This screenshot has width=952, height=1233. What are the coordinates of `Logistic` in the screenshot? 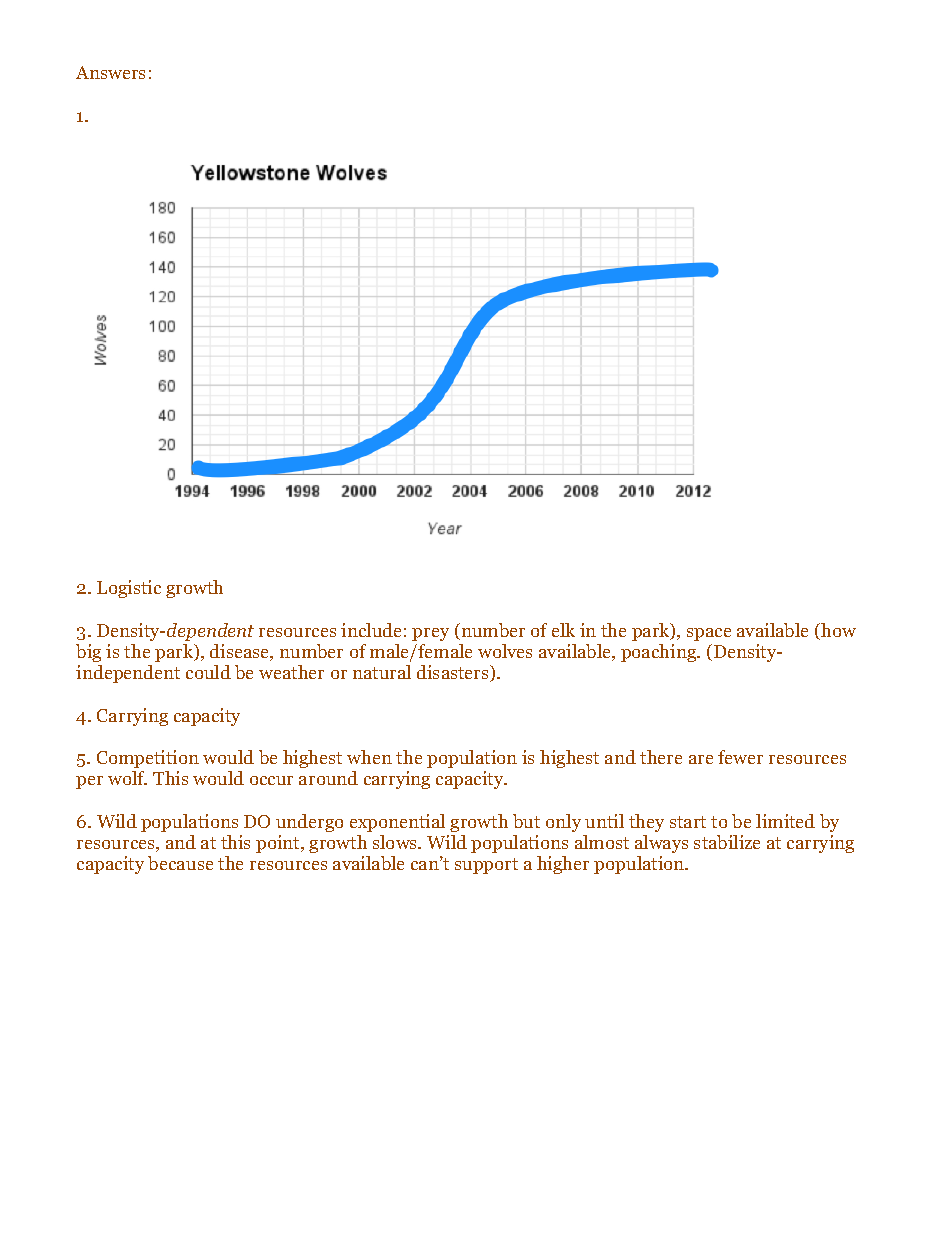 It's located at (129, 589).
